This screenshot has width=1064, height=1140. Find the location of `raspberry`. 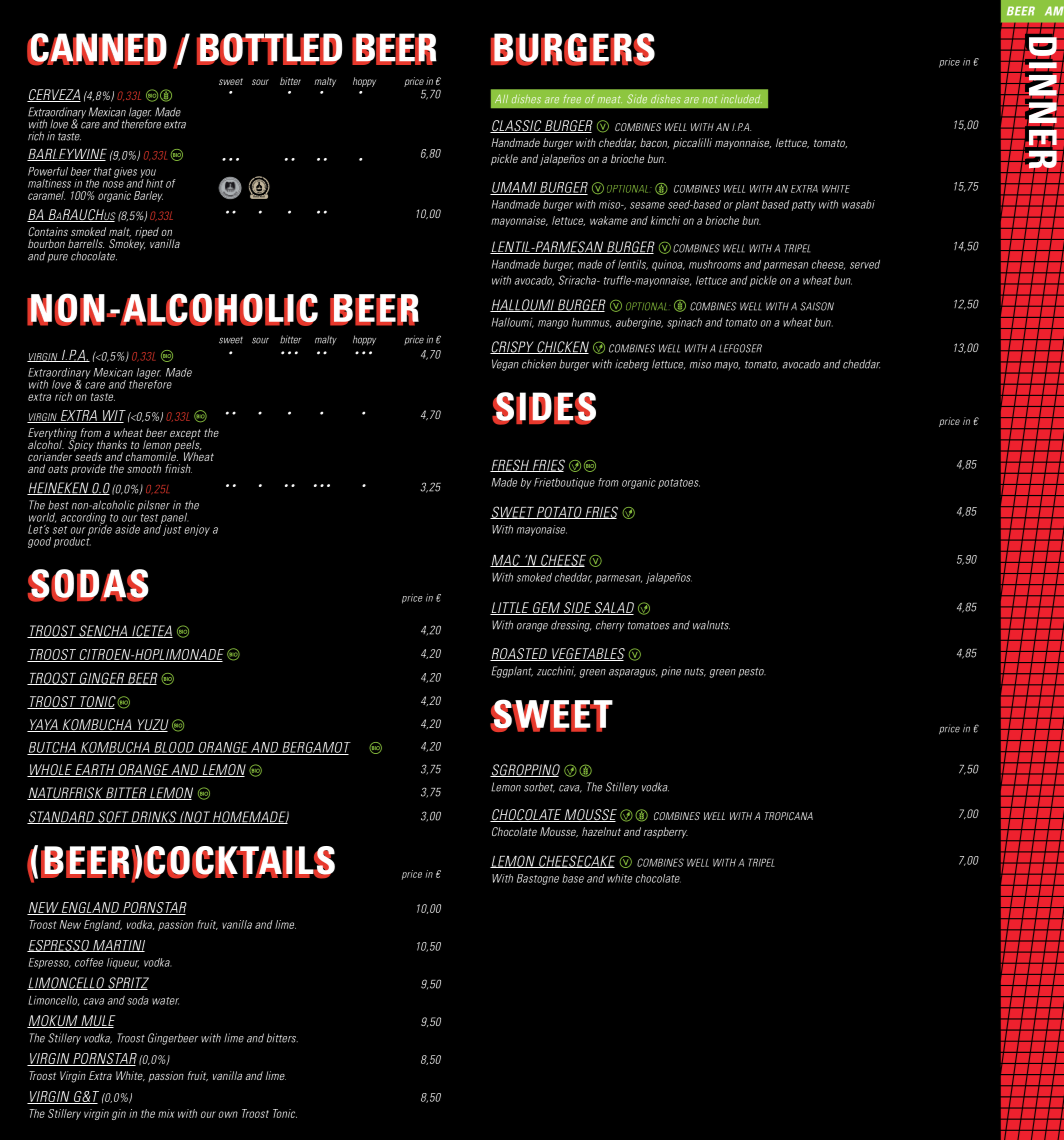

raspberry is located at coordinates (666, 833).
